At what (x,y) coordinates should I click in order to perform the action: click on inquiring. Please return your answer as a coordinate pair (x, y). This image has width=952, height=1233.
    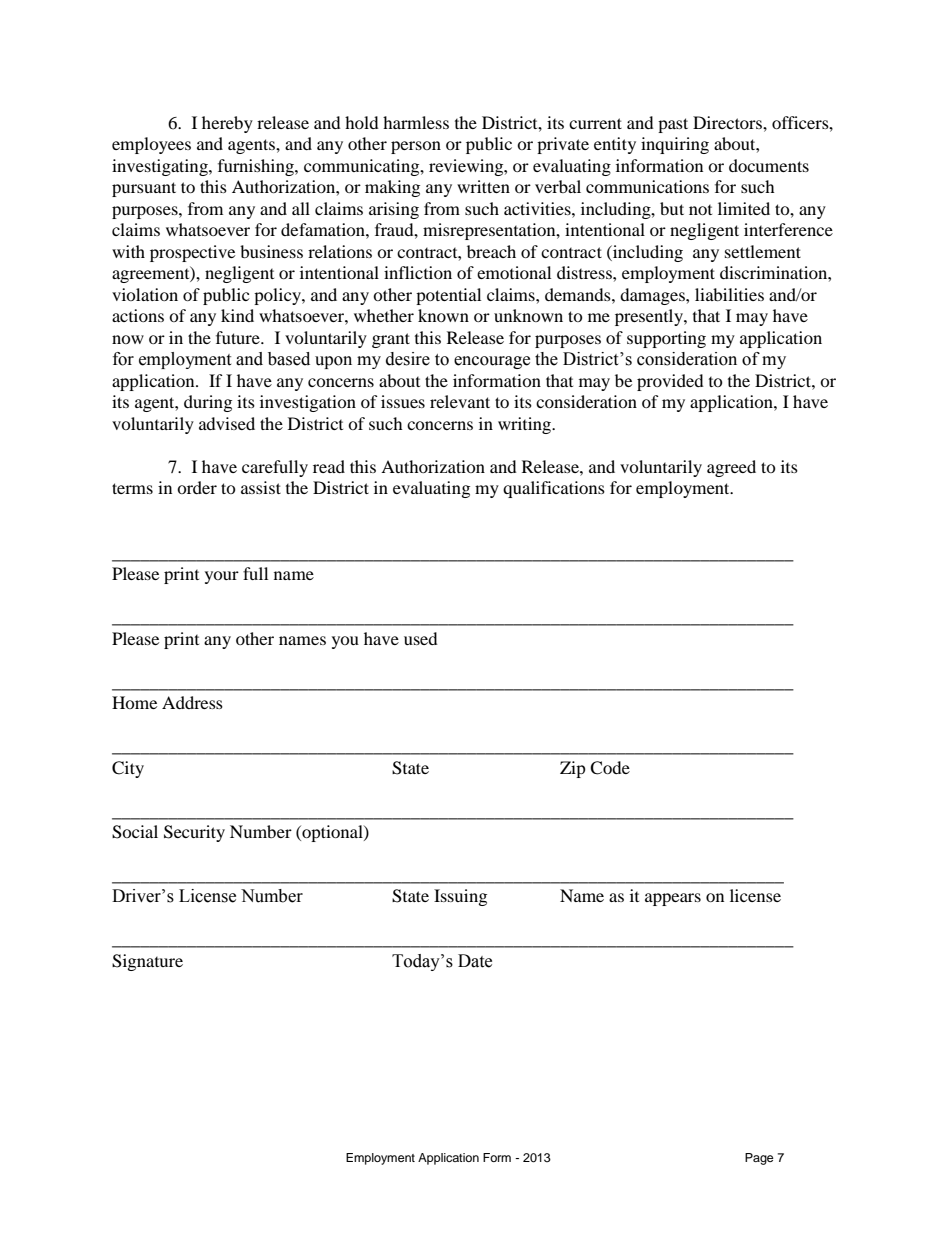
    Looking at the image, I should click on (675, 145).
